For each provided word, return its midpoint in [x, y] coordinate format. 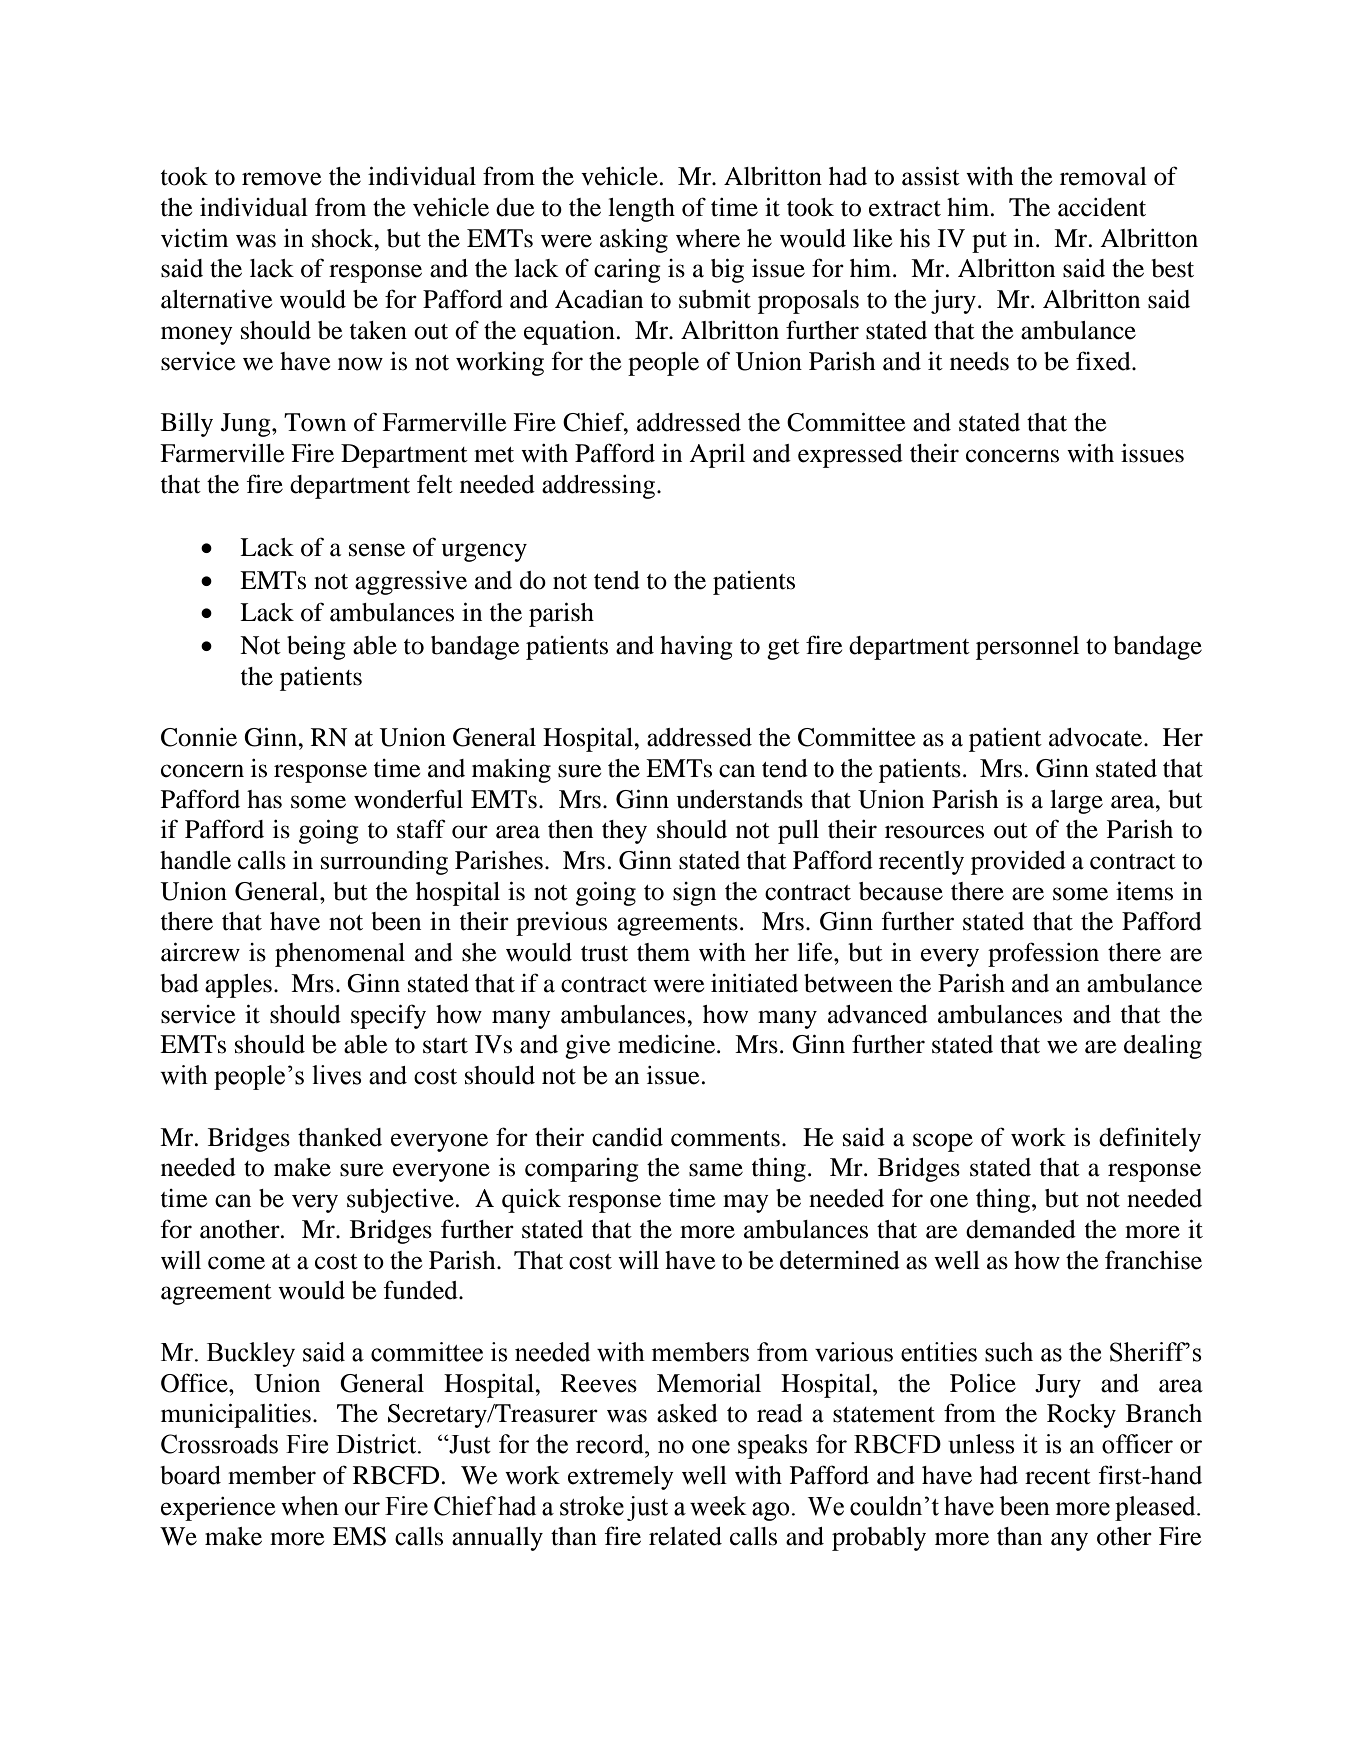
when [310, 1506]
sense [377, 550]
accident [1102, 207]
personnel [1027, 648]
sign [694, 894]
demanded [1021, 1229]
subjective [400, 1201]
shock [344, 238]
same [716, 1170]
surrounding [384, 863]
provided [1018, 863]
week [718, 1506]
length [641, 210]
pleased [1156, 1508]
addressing [598, 487]
